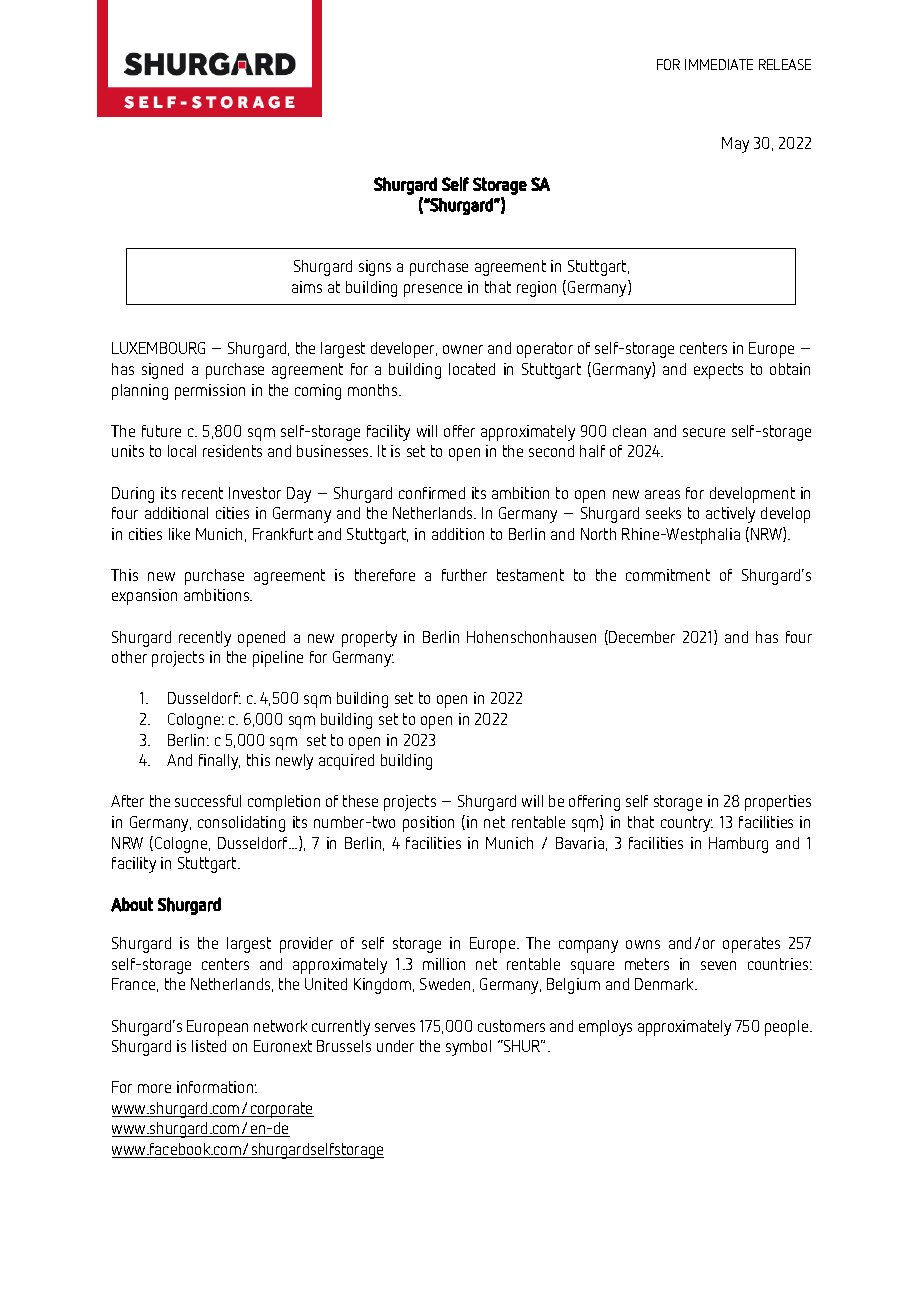  I want to click on located, so click(472, 369).
